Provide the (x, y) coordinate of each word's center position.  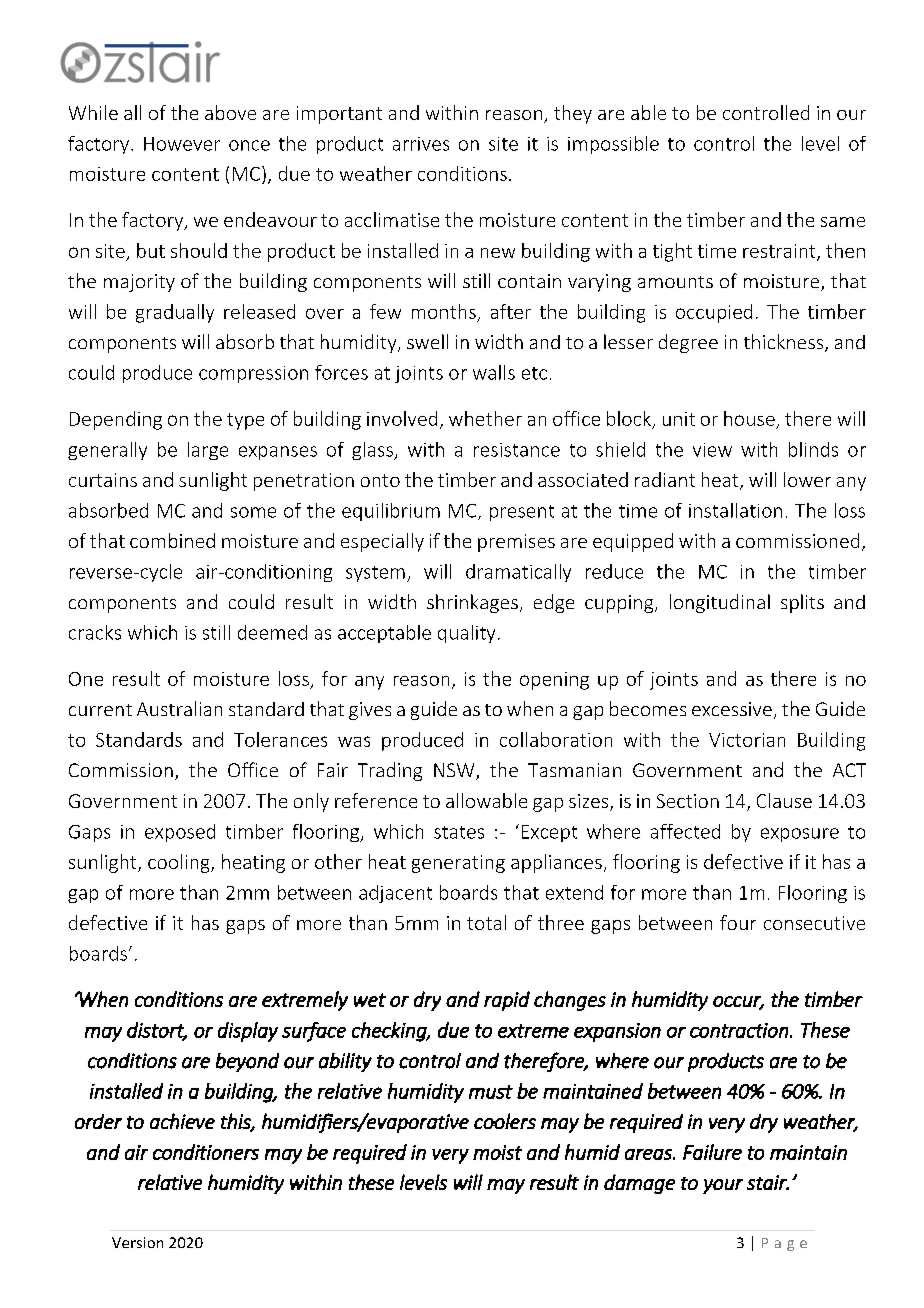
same (843, 222)
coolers (505, 1121)
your (723, 1186)
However (182, 144)
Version (137, 1242)
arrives (421, 144)
